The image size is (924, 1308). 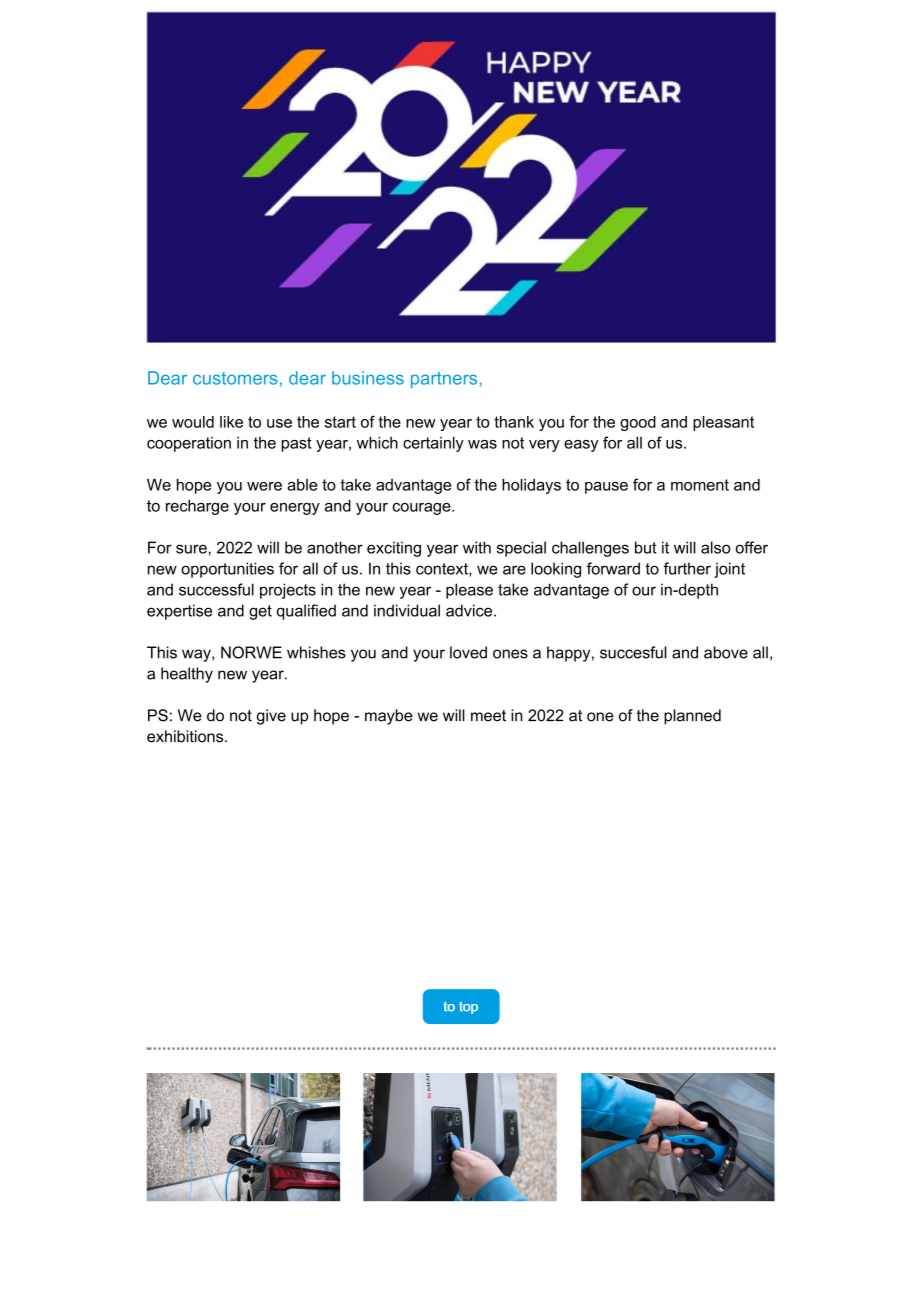 What do you see at coordinates (235, 378) in the page?
I see `customers` at bounding box center [235, 378].
